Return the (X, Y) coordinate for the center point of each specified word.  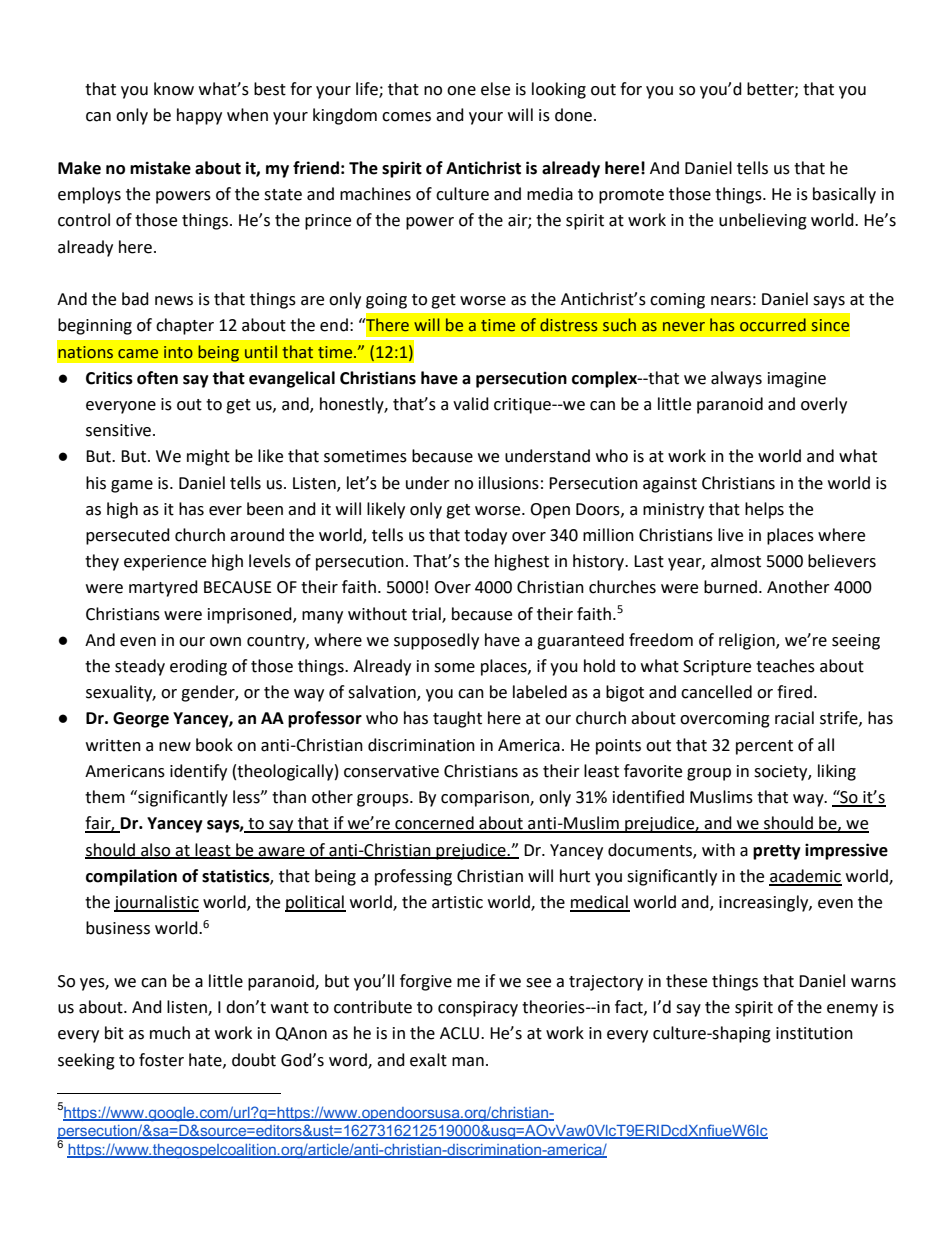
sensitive (118, 430)
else (495, 89)
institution (814, 1033)
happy (199, 116)
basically (844, 195)
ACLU (459, 1033)
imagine (797, 380)
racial (794, 718)
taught (457, 719)
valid (471, 404)
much (170, 1033)
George (141, 720)
